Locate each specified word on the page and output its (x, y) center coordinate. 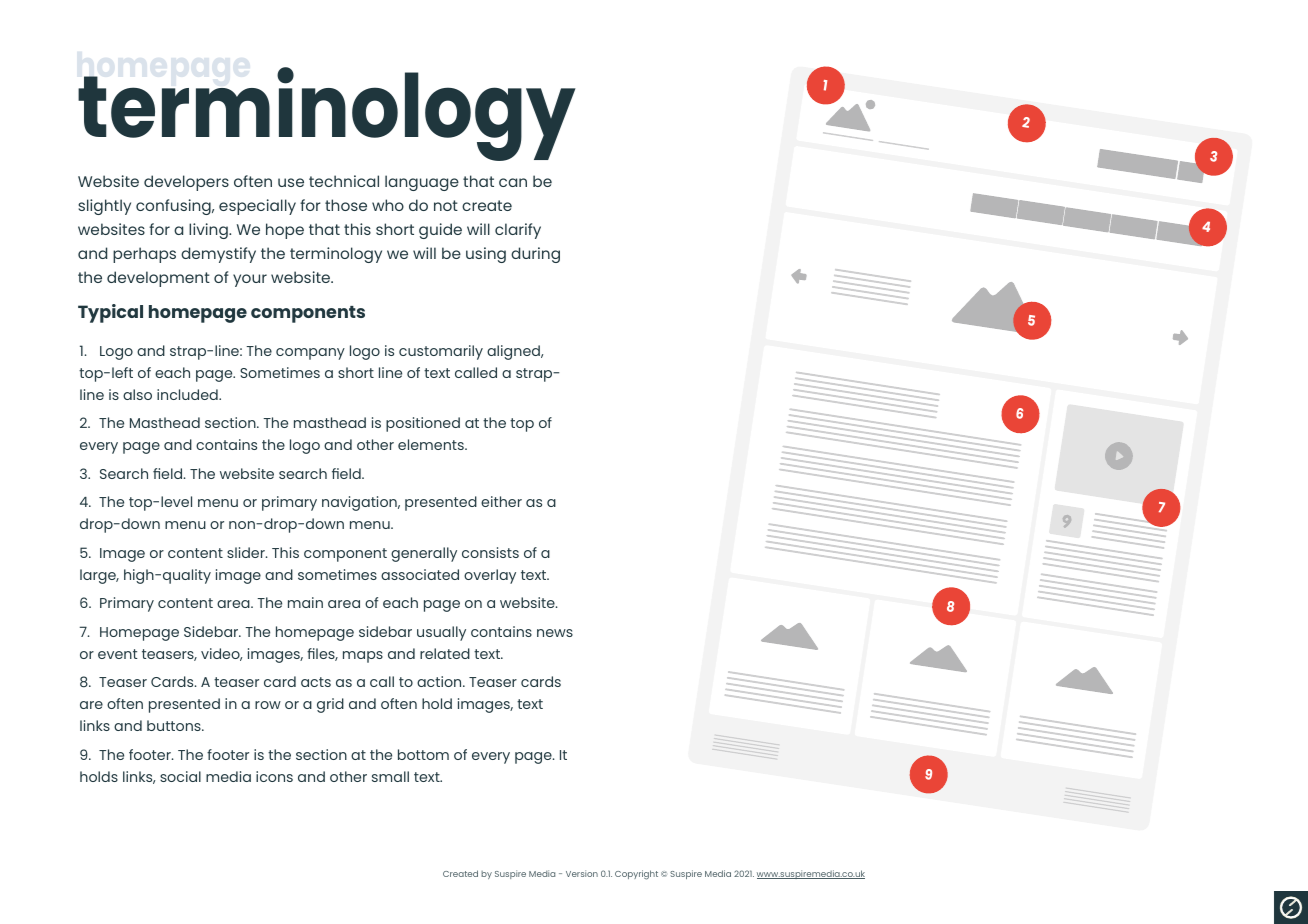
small (390, 776)
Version (582, 873)
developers (186, 183)
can (513, 182)
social (180, 776)
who (388, 205)
